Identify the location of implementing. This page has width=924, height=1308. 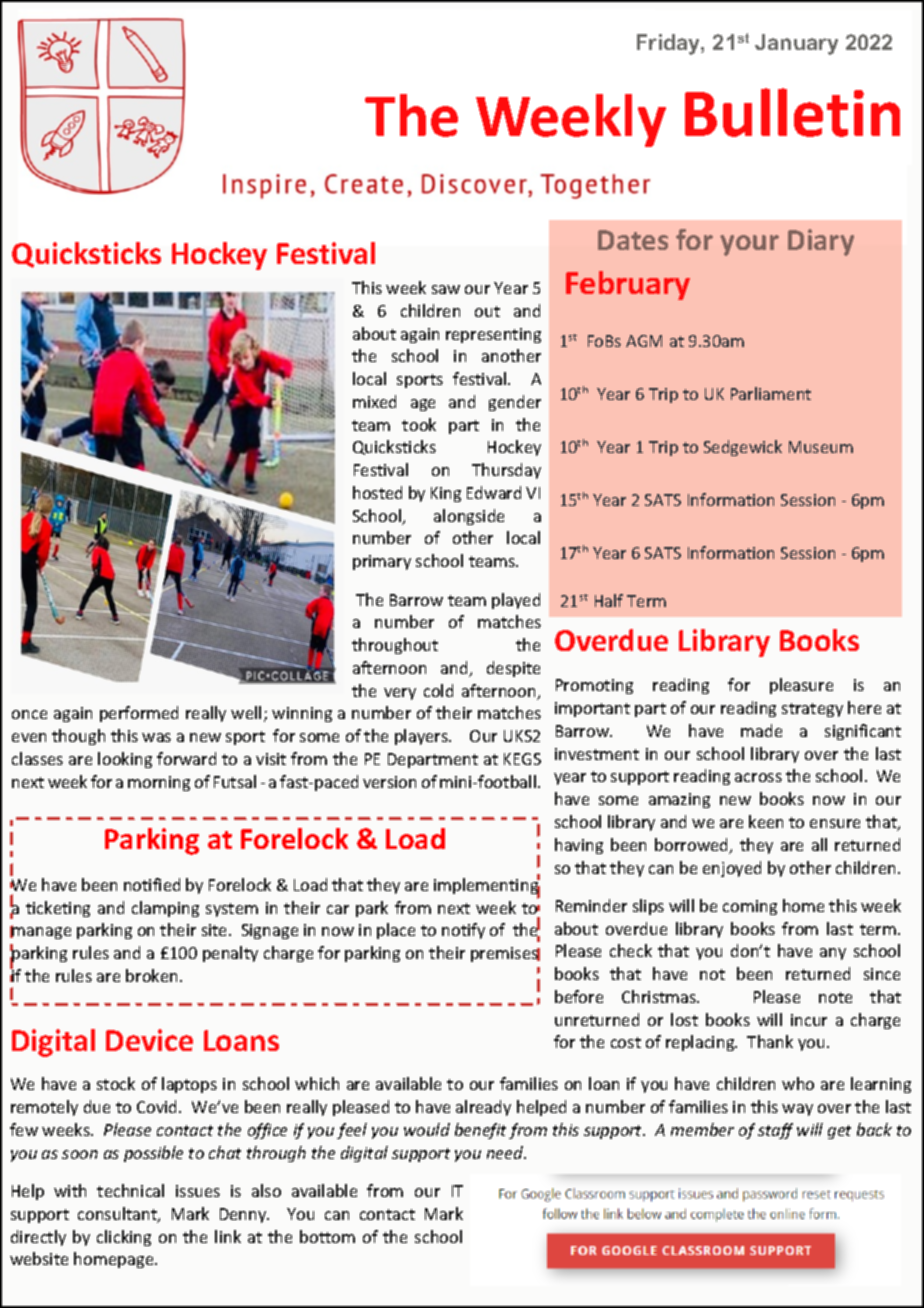
(487, 886).
